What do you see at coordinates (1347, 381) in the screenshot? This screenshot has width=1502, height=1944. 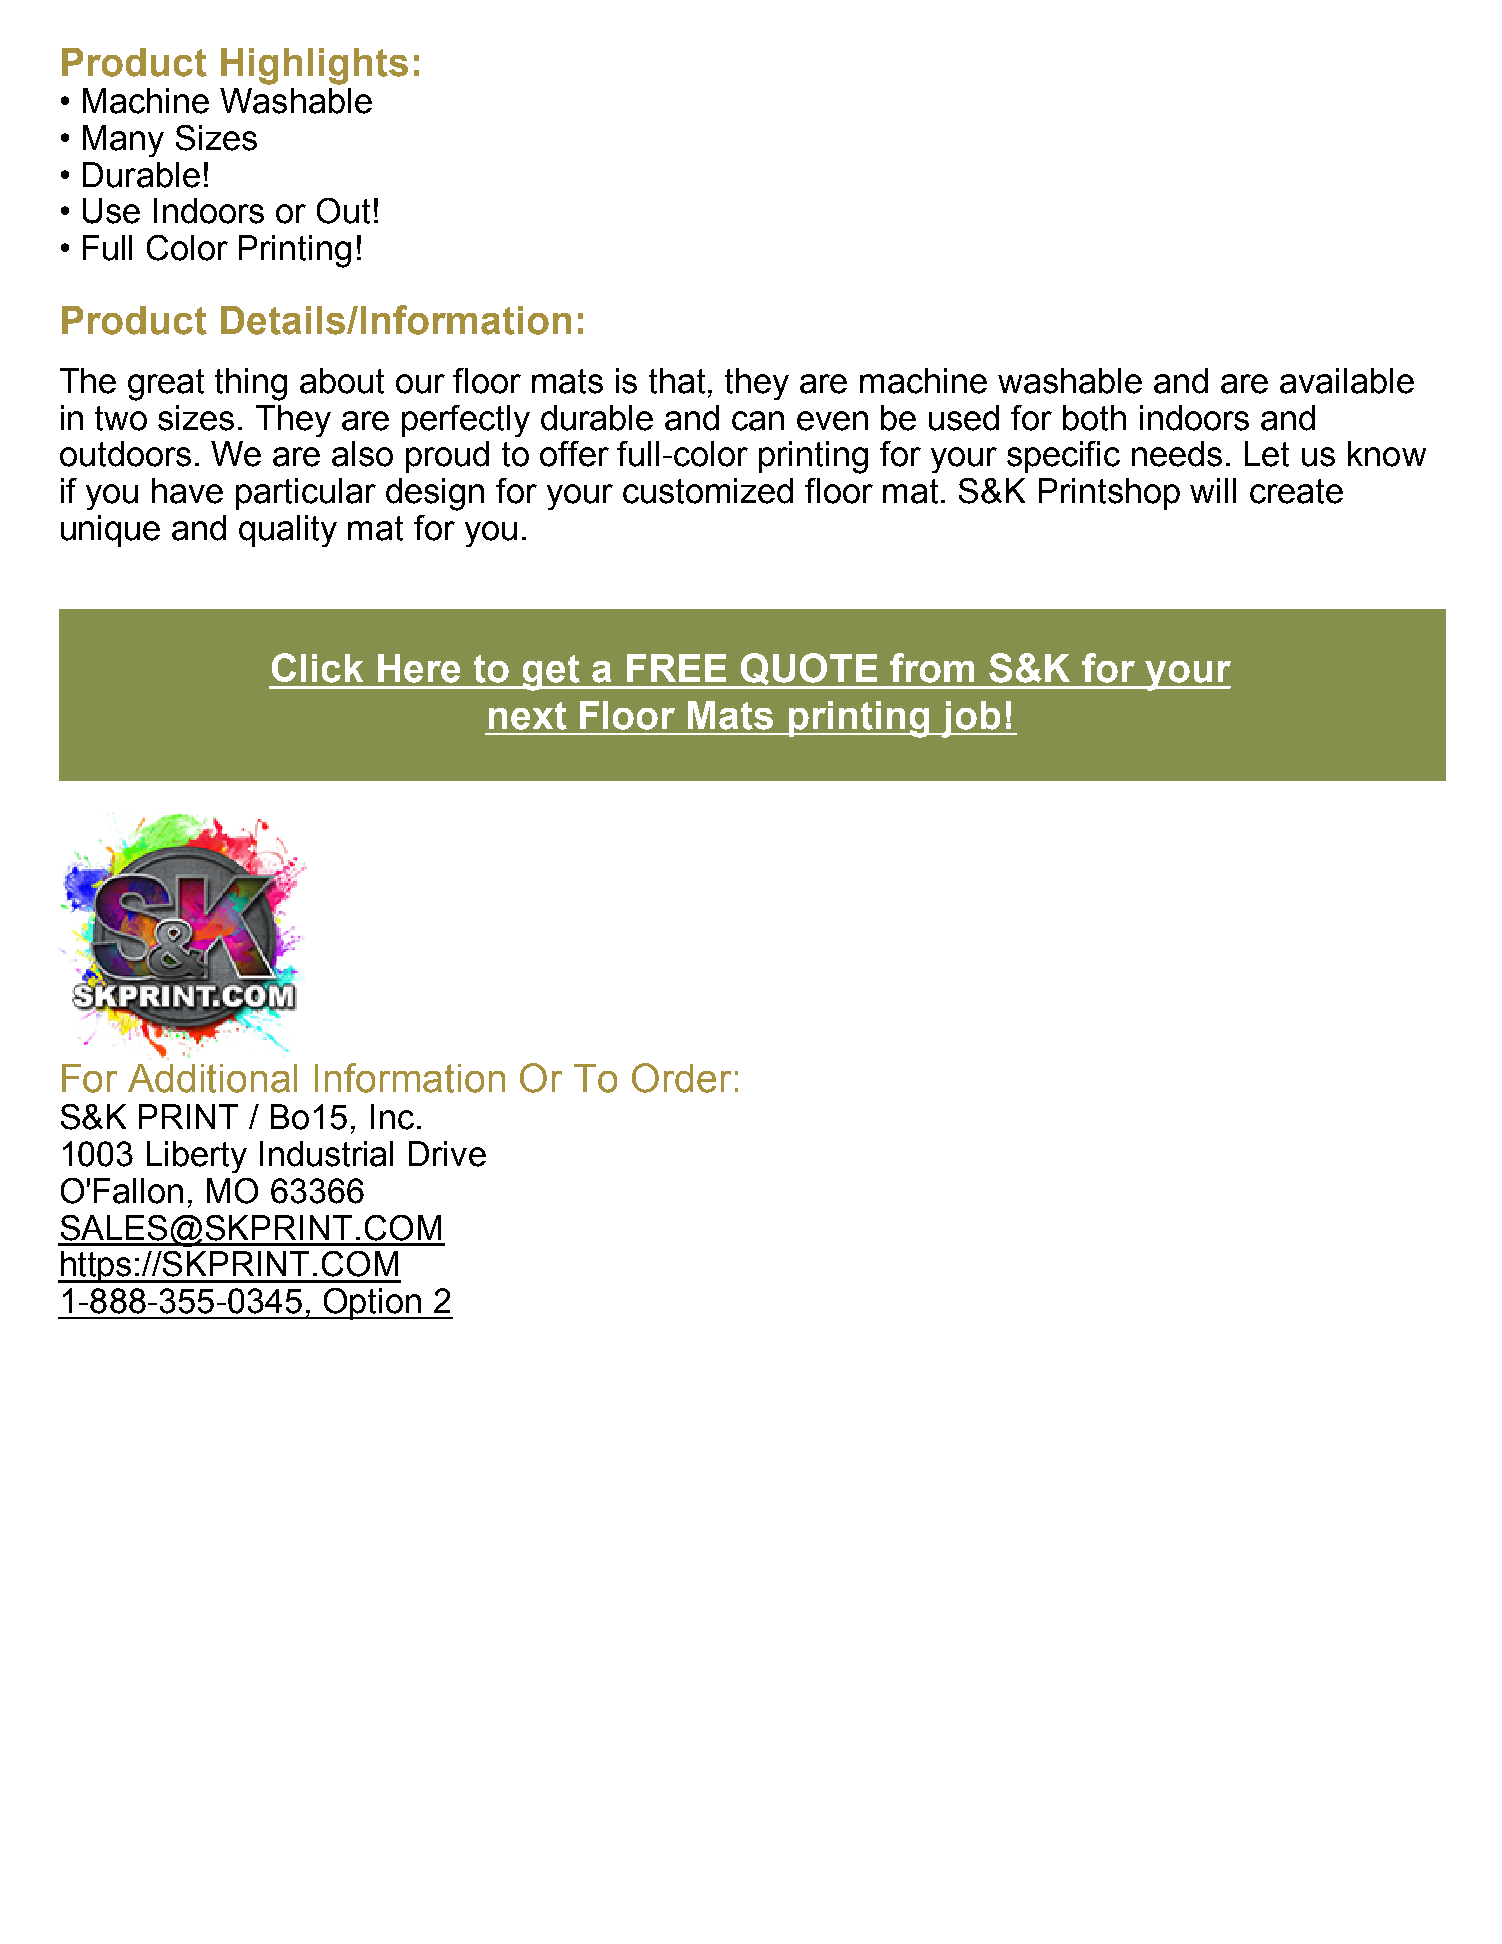 I see `available` at bounding box center [1347, 381].
